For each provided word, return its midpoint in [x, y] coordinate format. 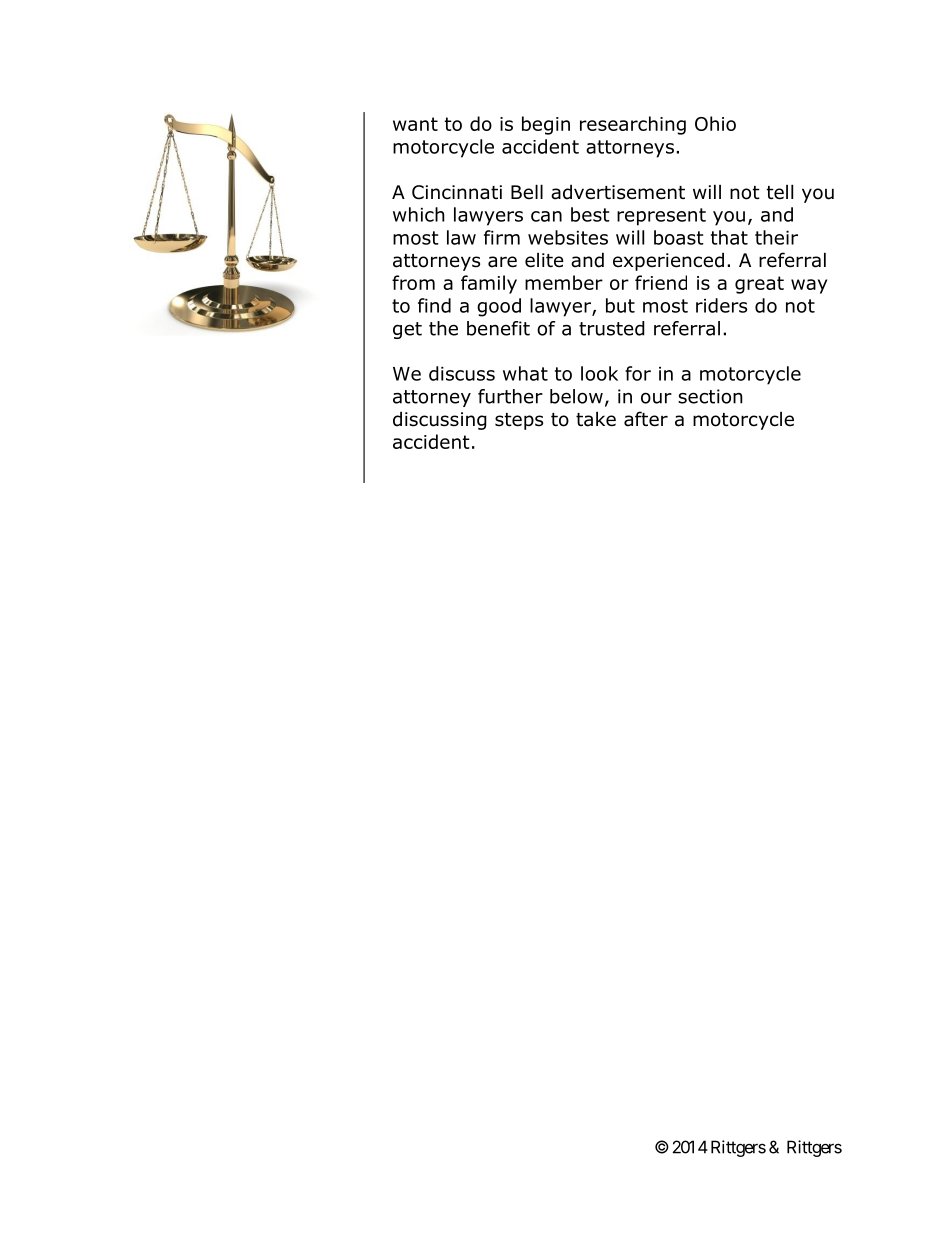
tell [780, 192]
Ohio [715, 123]
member [564, 282]
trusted [612, 328]
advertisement [618, 192]
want [415, 124]
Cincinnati [457, 192]
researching [633, 125]
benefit [498, 328]
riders [721, 305]
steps [519, 421]
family [489, 284]
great [759, 285]
